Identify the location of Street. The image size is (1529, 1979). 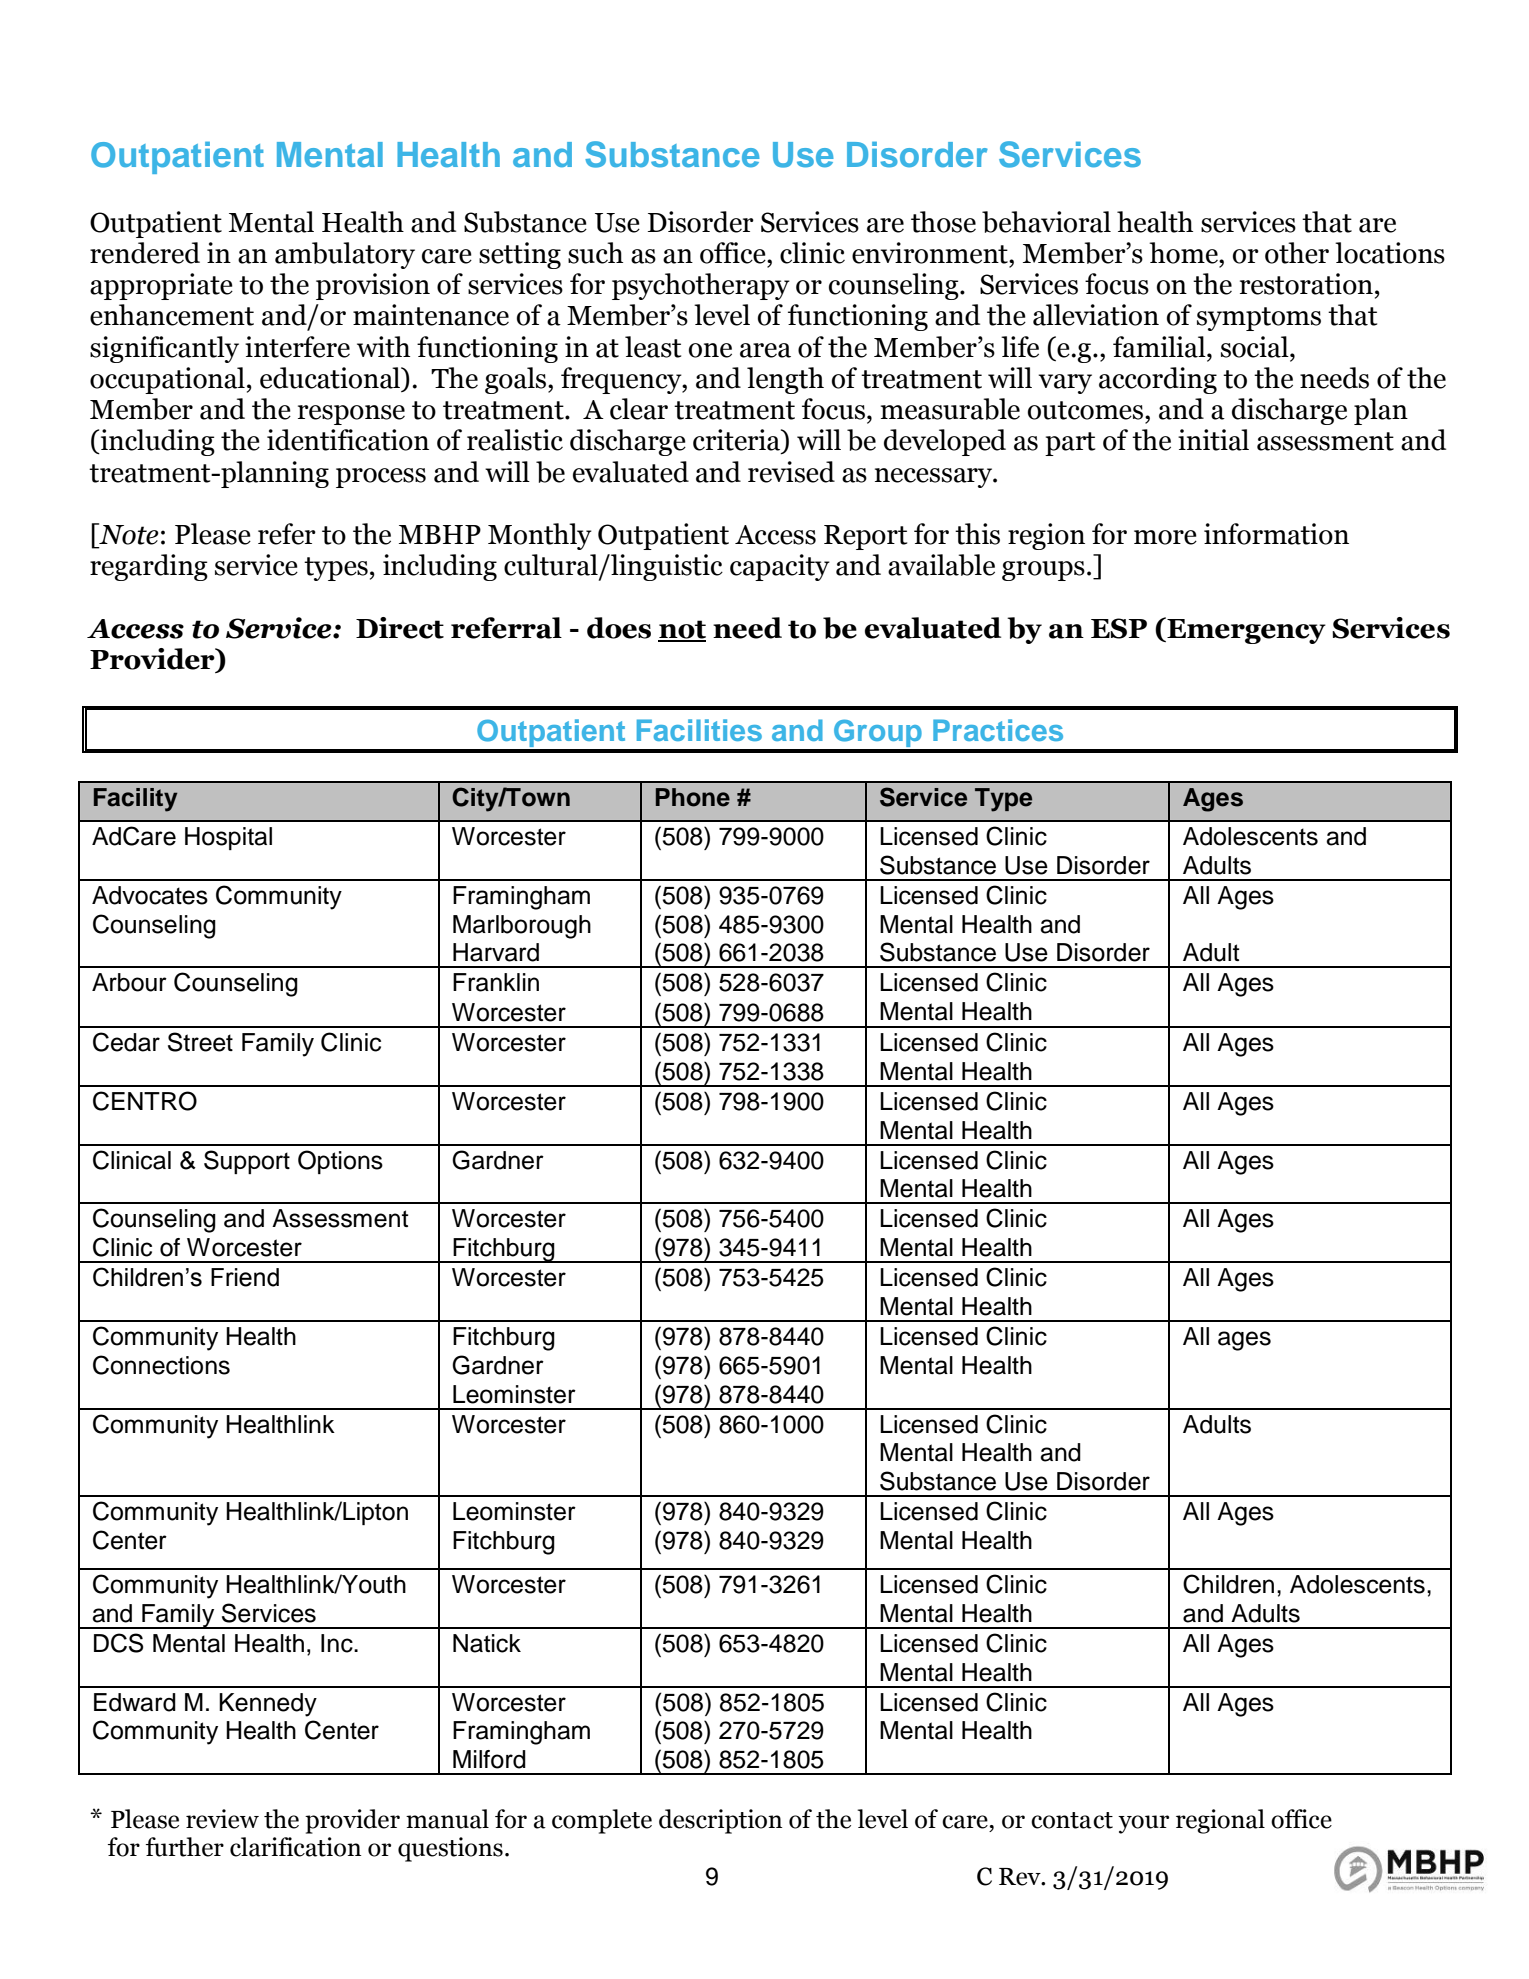
(200, 1042).
